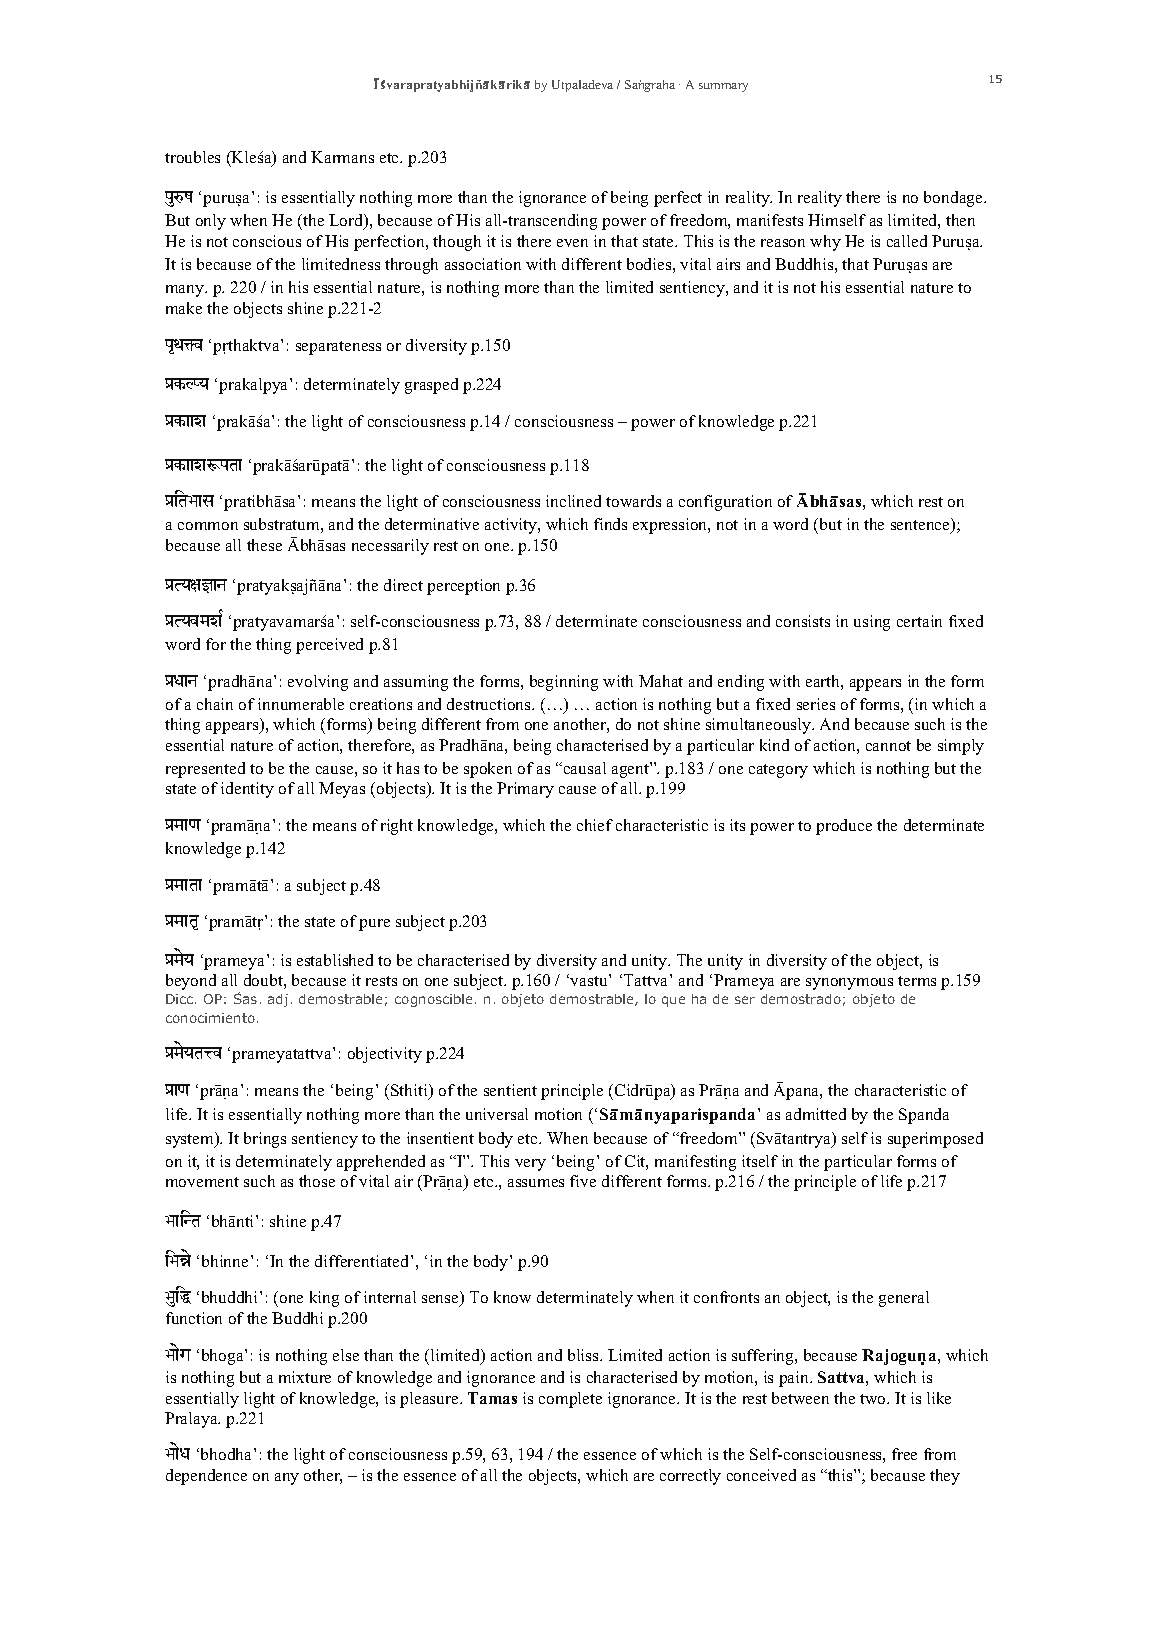  What do you see at coordinates (954, 199) in the screenshot?
I see `bondage` at bounding box center [954, 199].
